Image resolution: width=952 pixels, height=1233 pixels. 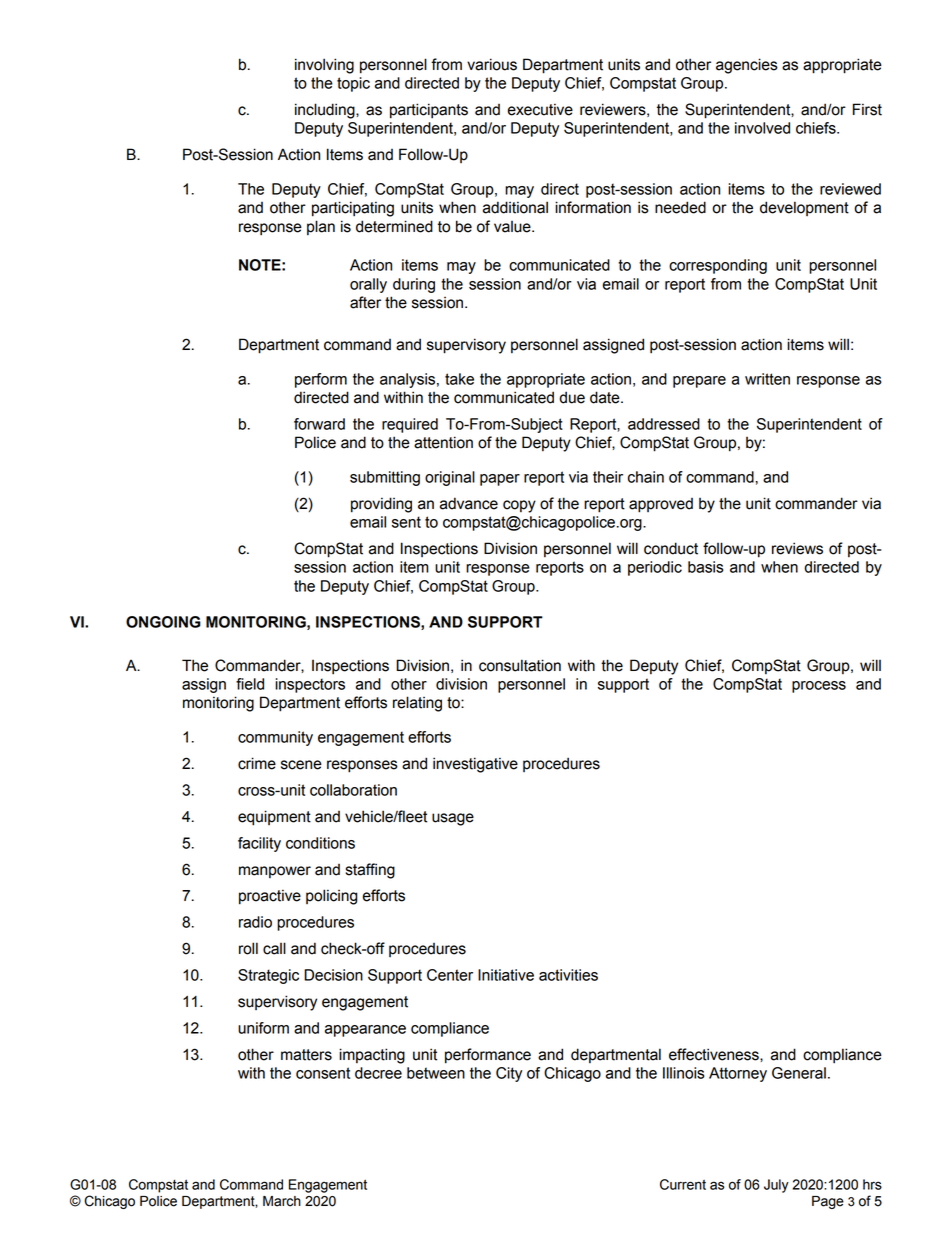 What do you see at coordinates (506, 975) in the page?
I see `Initiative` at bounding box center [506, 975].
